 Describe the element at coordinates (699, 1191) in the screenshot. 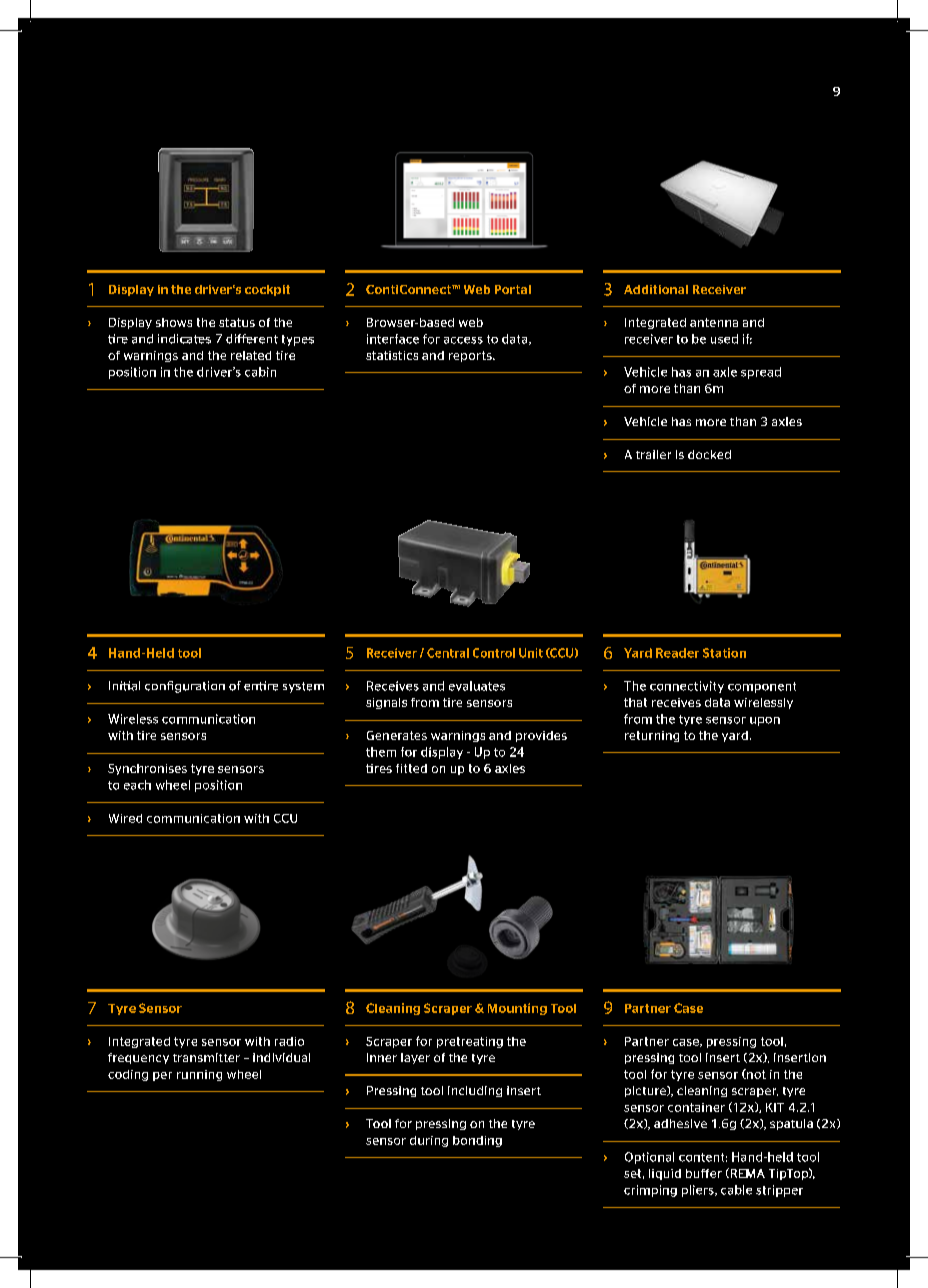

I see `pliers` at that location.
